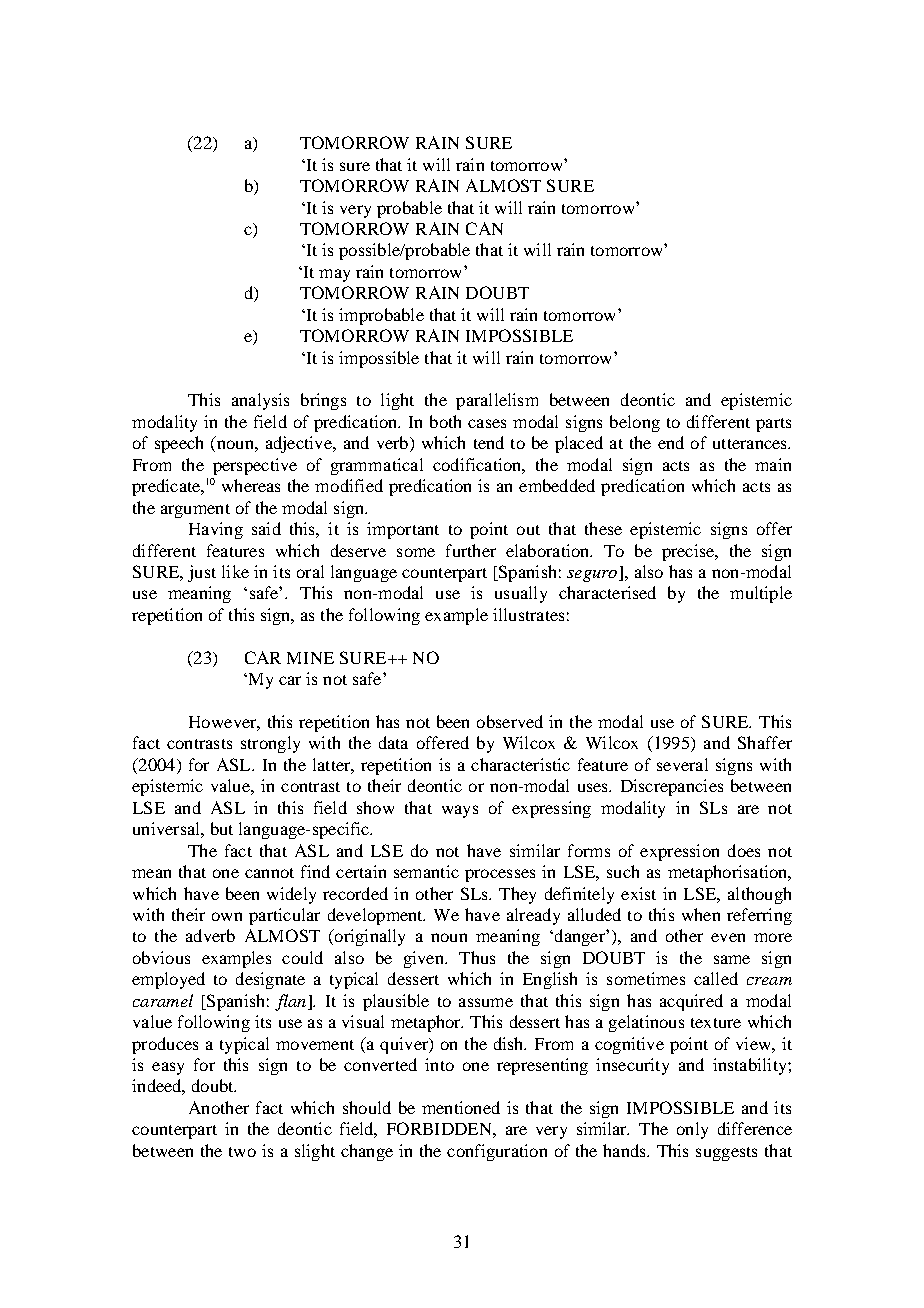 The image size is (924, 1308). Describe the element at coordinates (334, 275) in the screenshot. I see `may` at that location.
